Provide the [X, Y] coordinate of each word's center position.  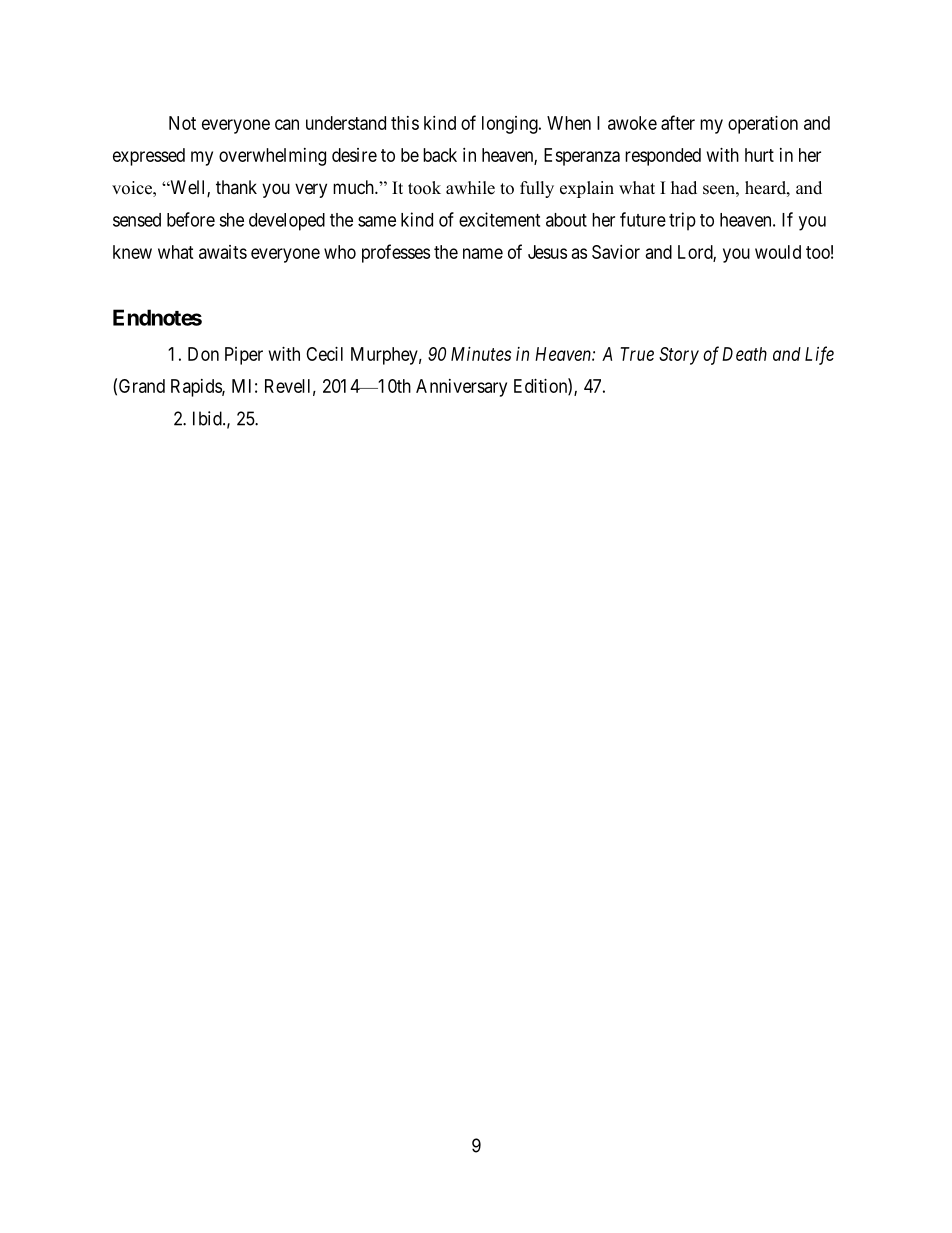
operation [763, 125]
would [778, 252]
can [287, 124]
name [483, 253]
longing [511, 125]
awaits [223, 252]
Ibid [208, 418]
